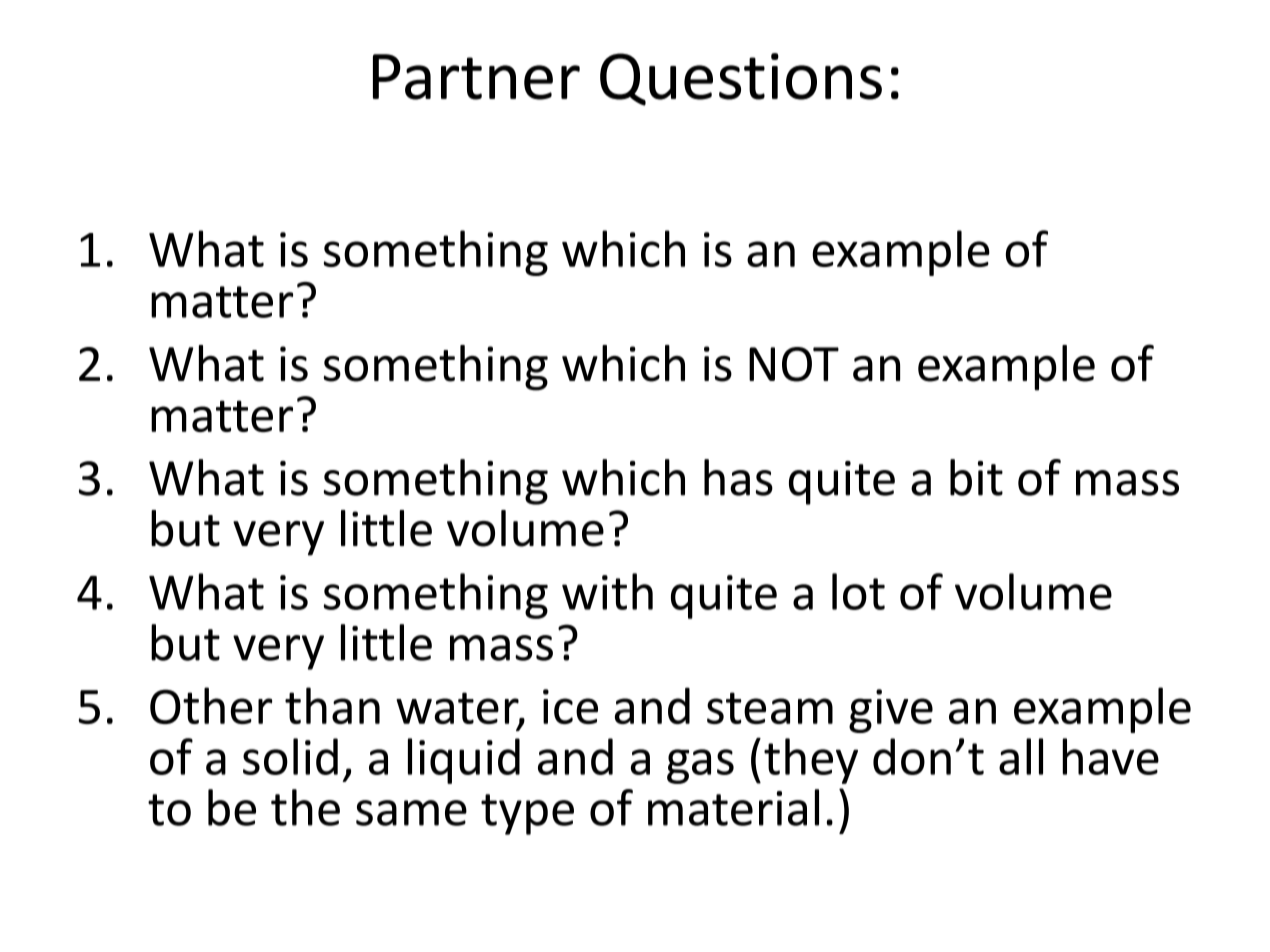 The width and height of the screenshot is (1270, 952). Describe the element at coordinates (741, 79) in the screenshot. I see `Questions` at that location.
